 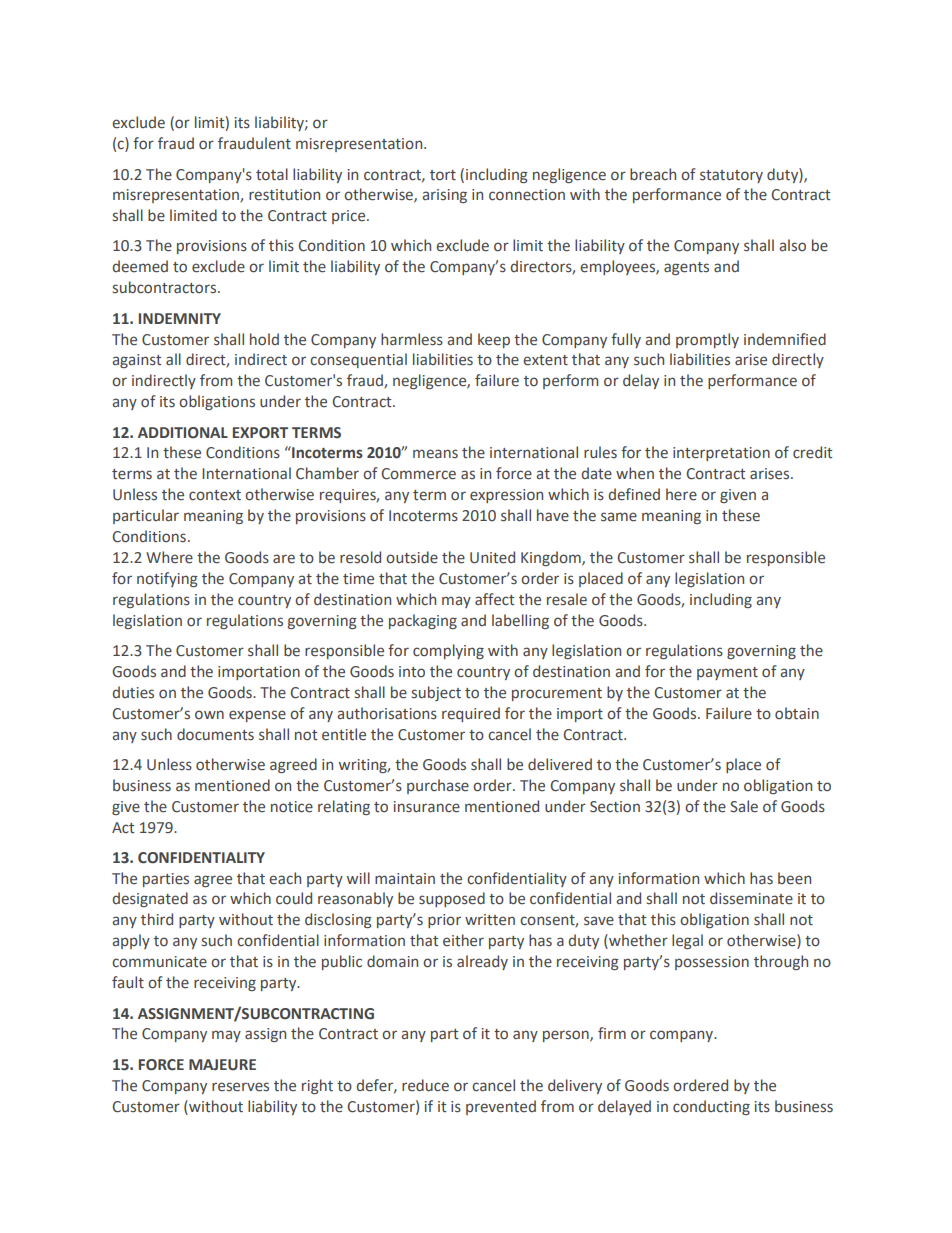 What do you see at coordinates (731, 176) in the image?
I see `statutory` at bounding box center [731, 176].
